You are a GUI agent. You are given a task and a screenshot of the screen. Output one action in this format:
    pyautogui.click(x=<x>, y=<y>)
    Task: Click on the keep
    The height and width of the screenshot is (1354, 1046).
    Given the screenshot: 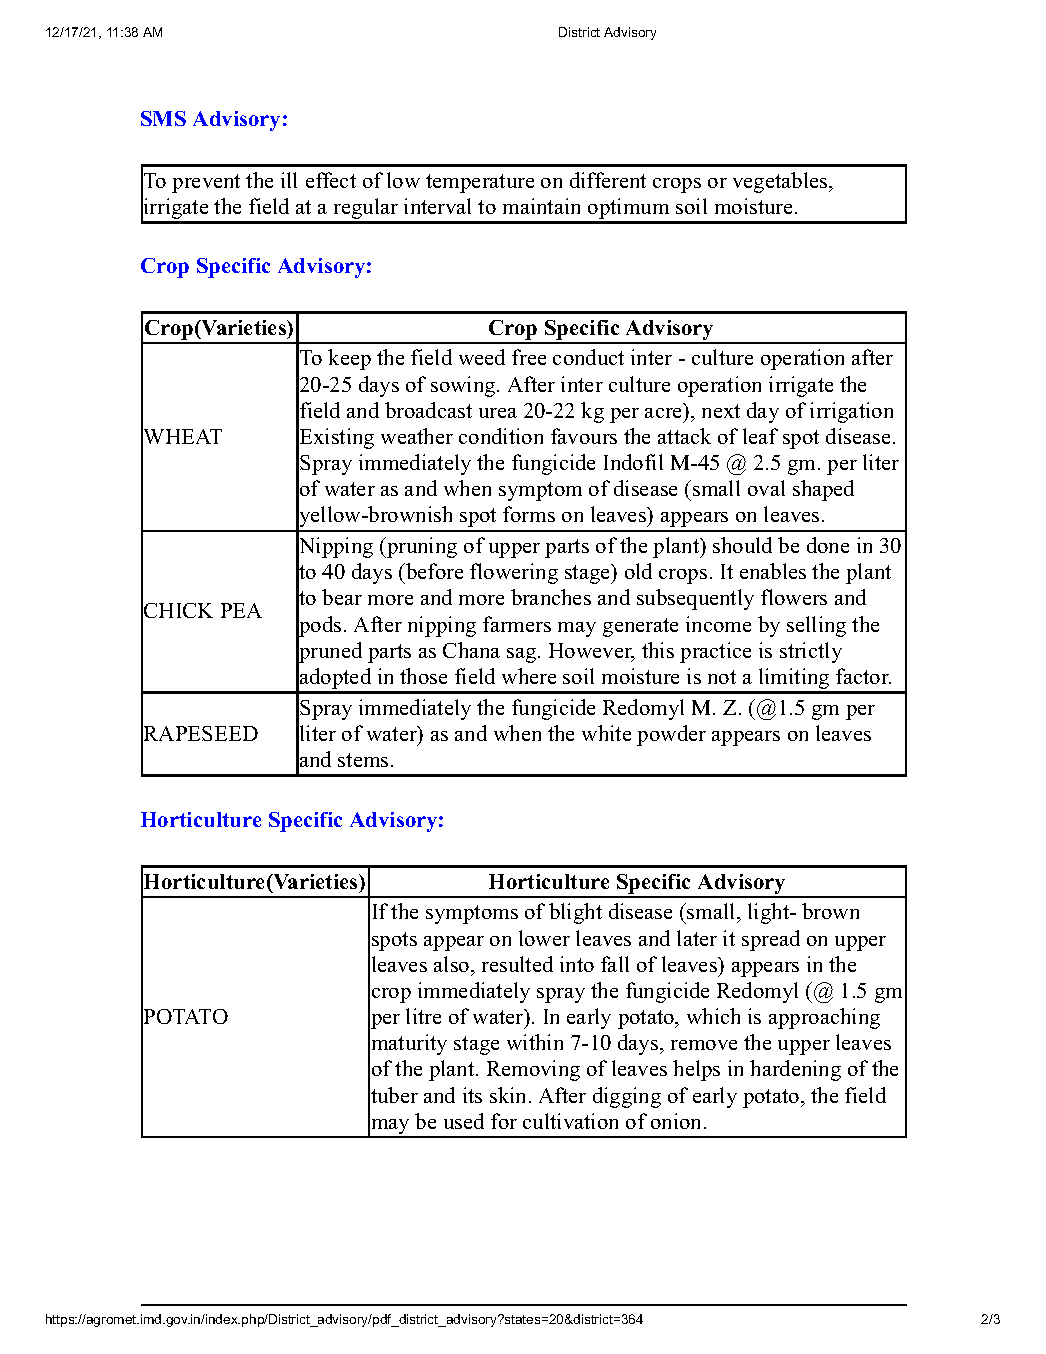 What is the action you would take?
    pyautogui.click(x=349, y=359)
